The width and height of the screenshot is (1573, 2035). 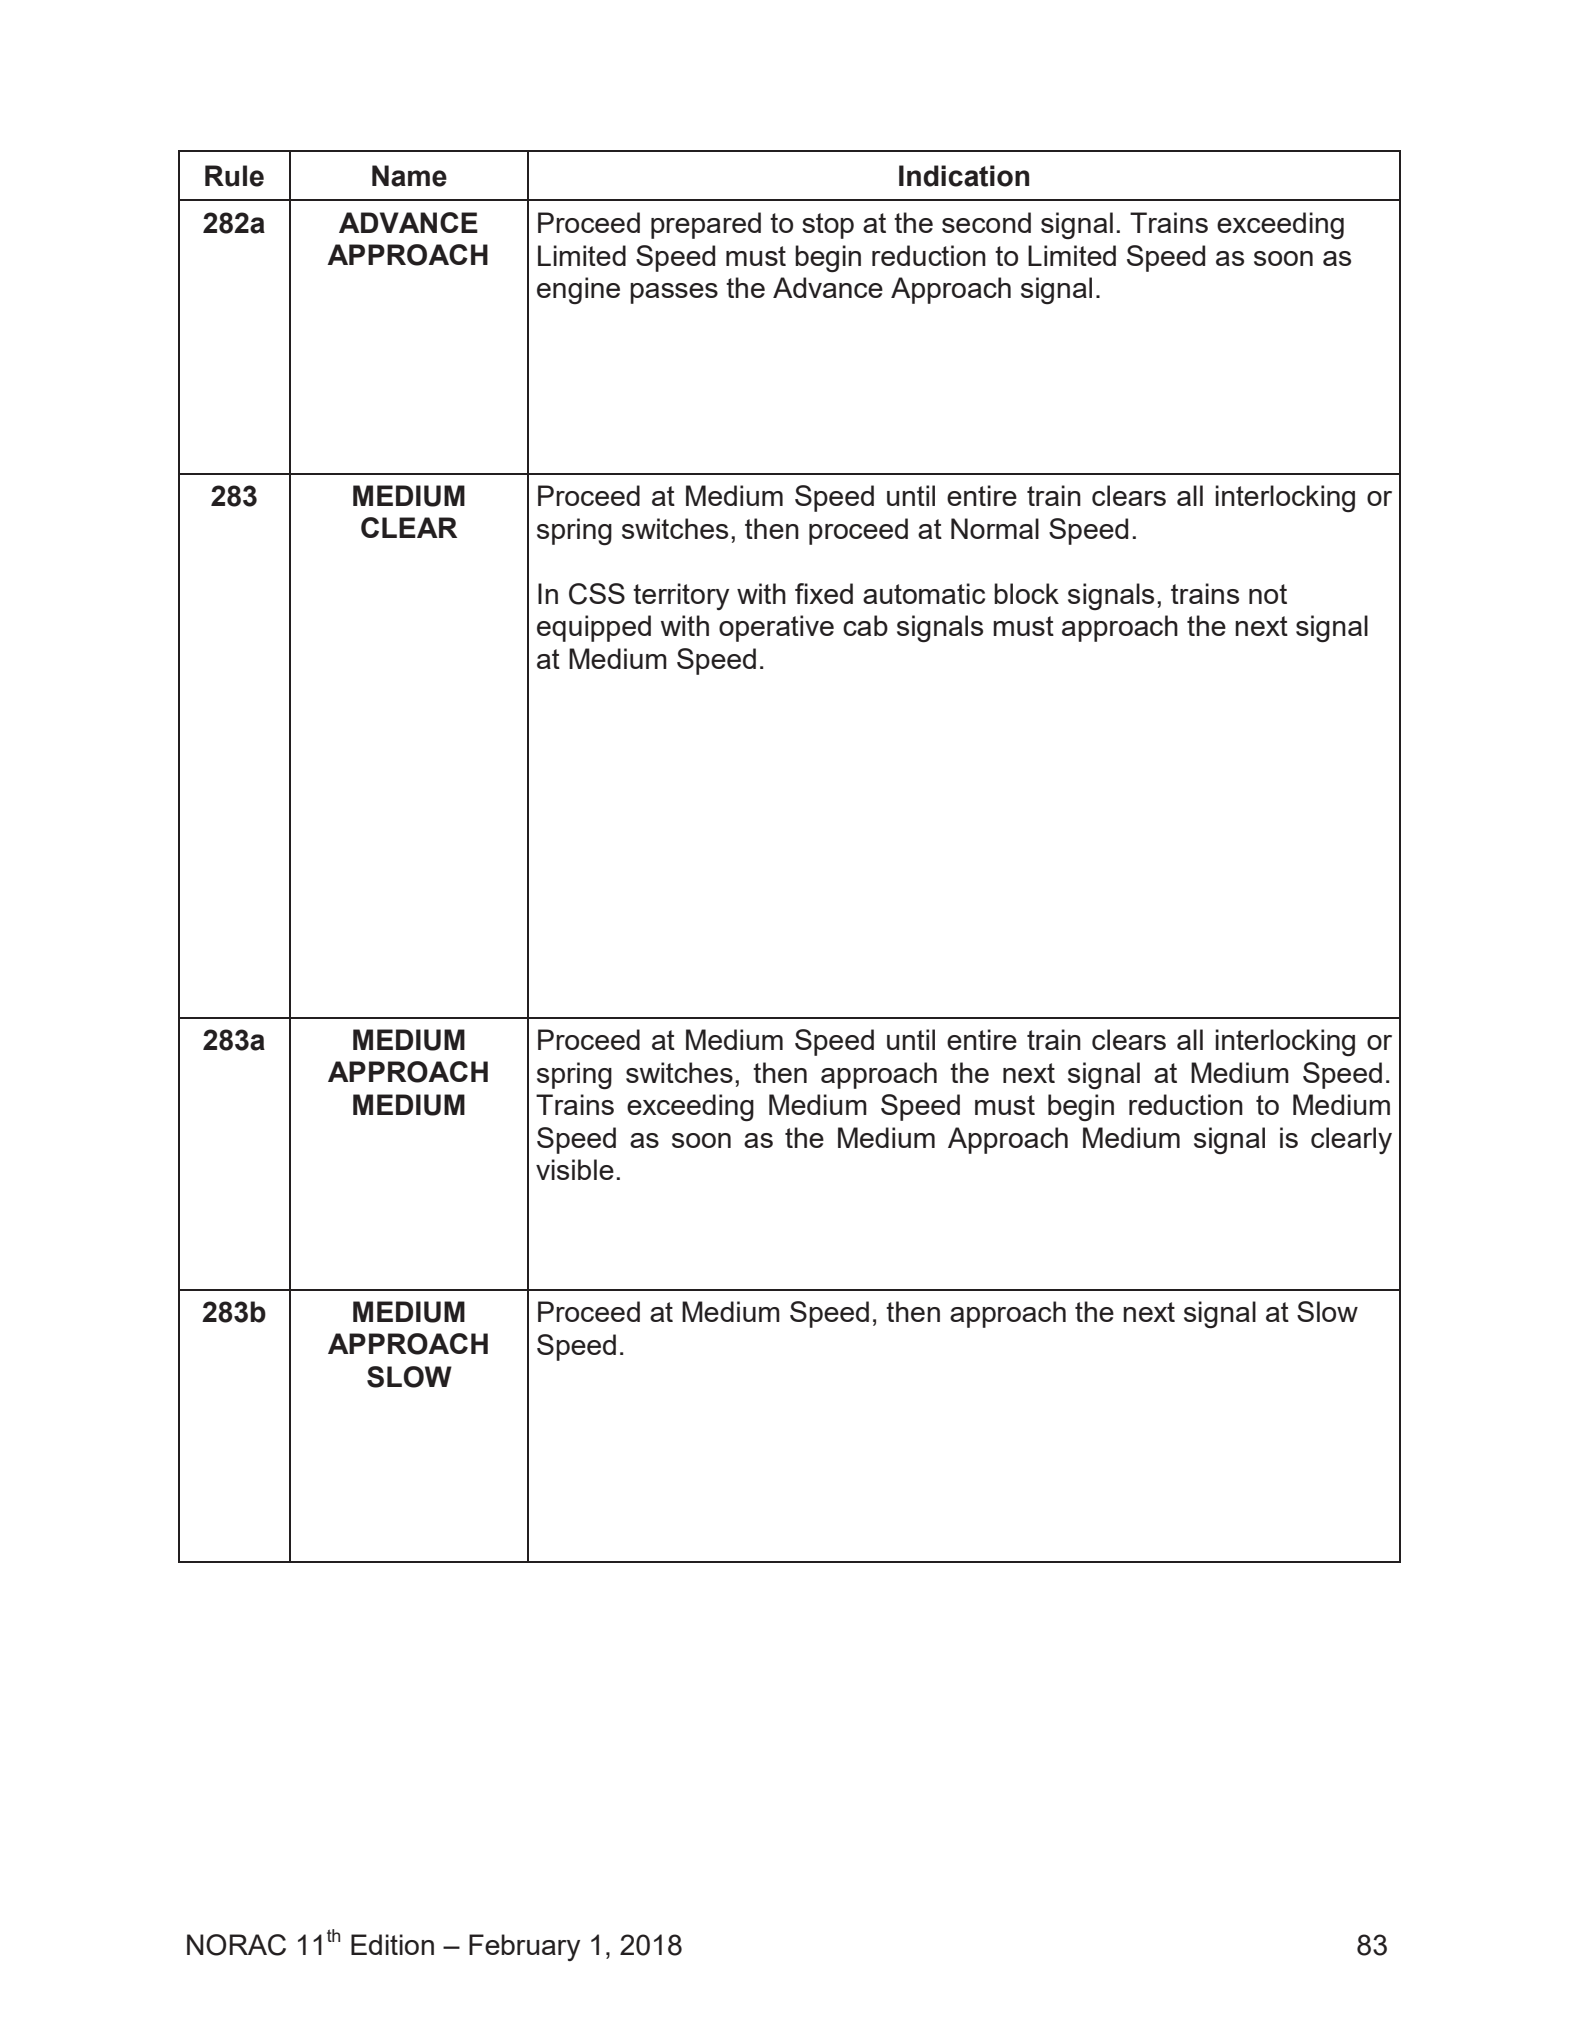 I want to click on Edition, so click(x=392, y=1944).
